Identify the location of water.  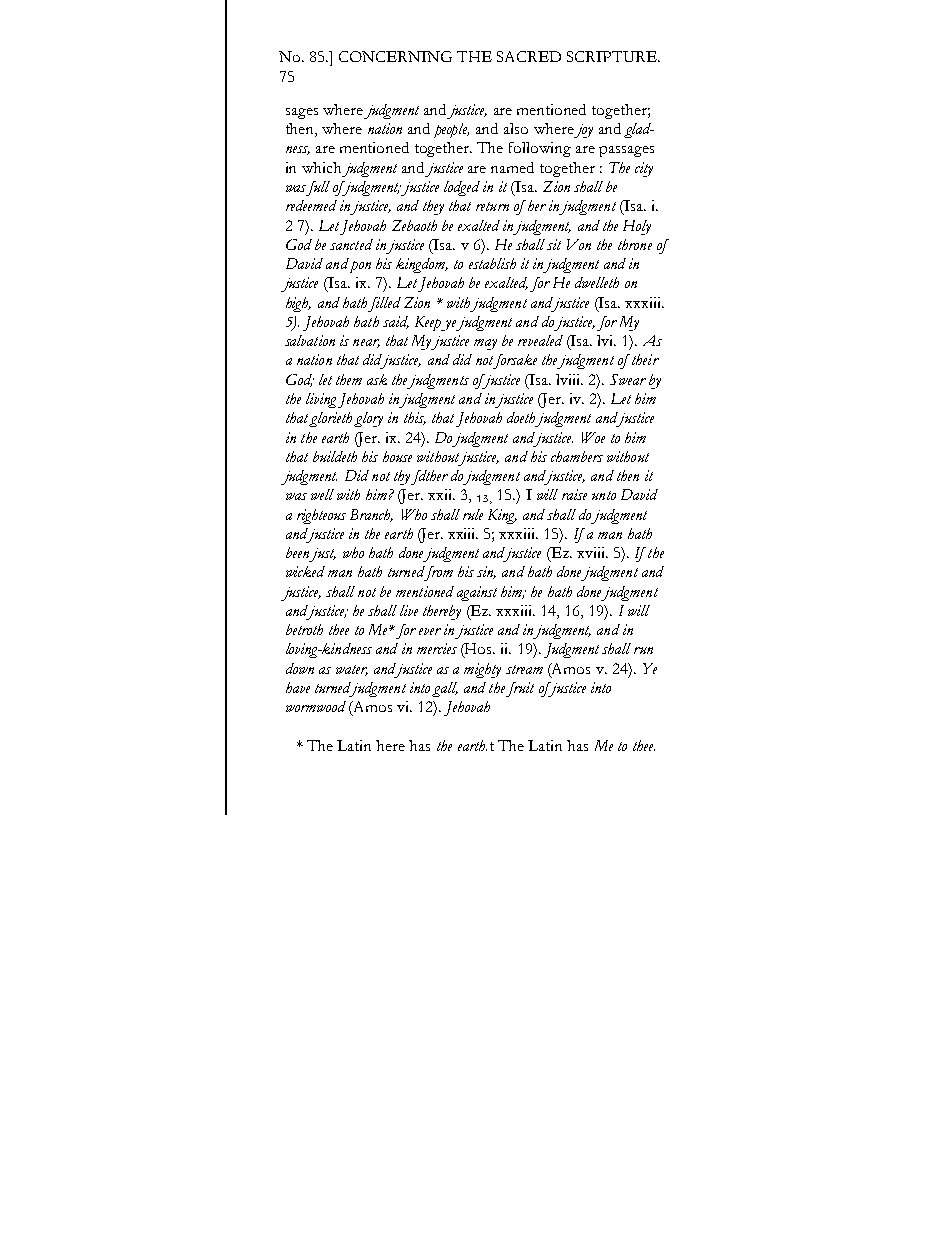
(352, 670).
